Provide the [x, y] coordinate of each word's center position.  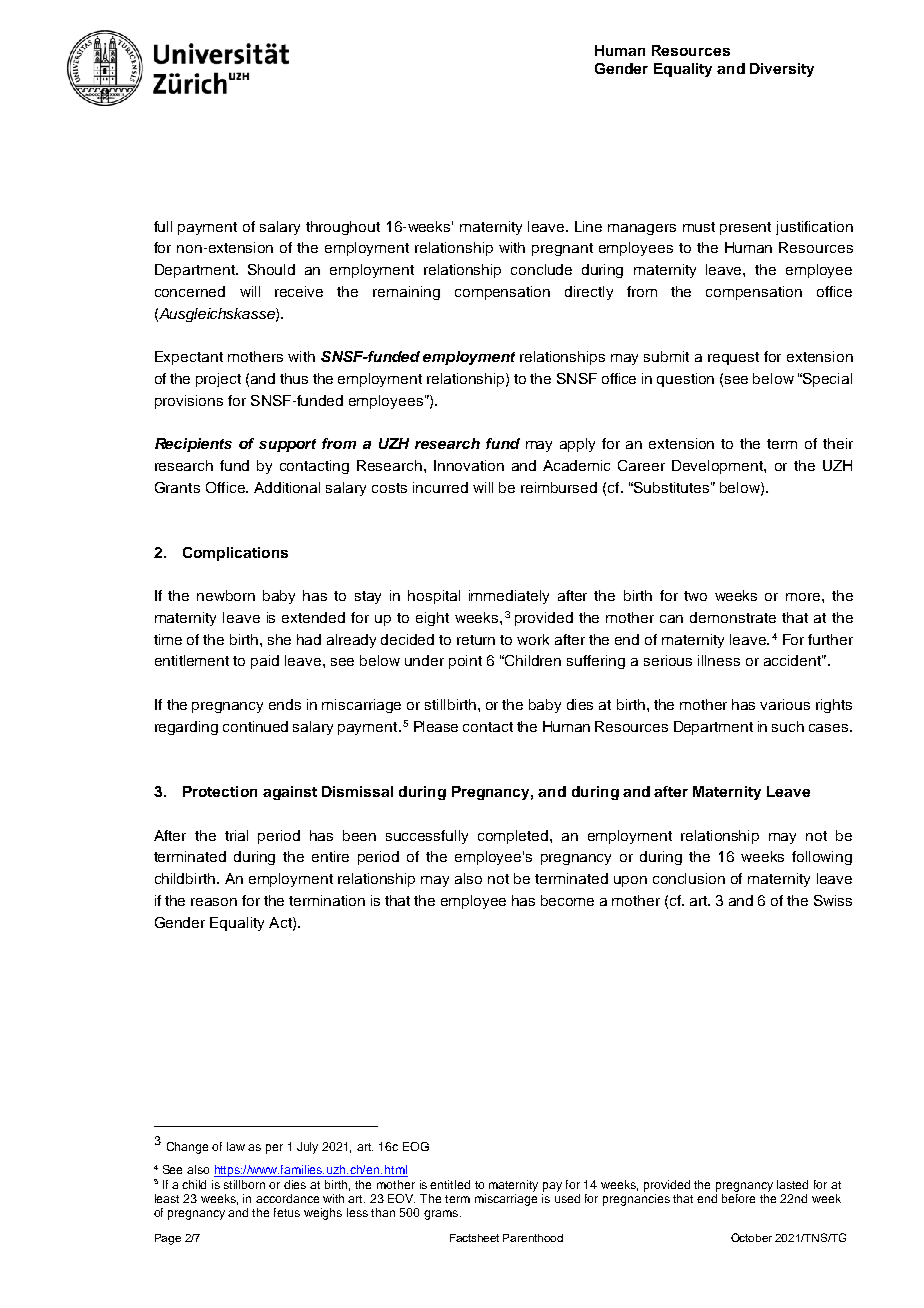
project [218, 380]
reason [214, 902]
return [476, 640]
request [733, 358]
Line [588, 226]
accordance [287, 1198]
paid [265, 662]
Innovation [469, 465]
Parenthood [533, 1238]
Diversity [782, 70]
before [738, 1197]
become [567, 900]
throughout [343, 228]
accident [793, 660]
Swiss [833, 900]
